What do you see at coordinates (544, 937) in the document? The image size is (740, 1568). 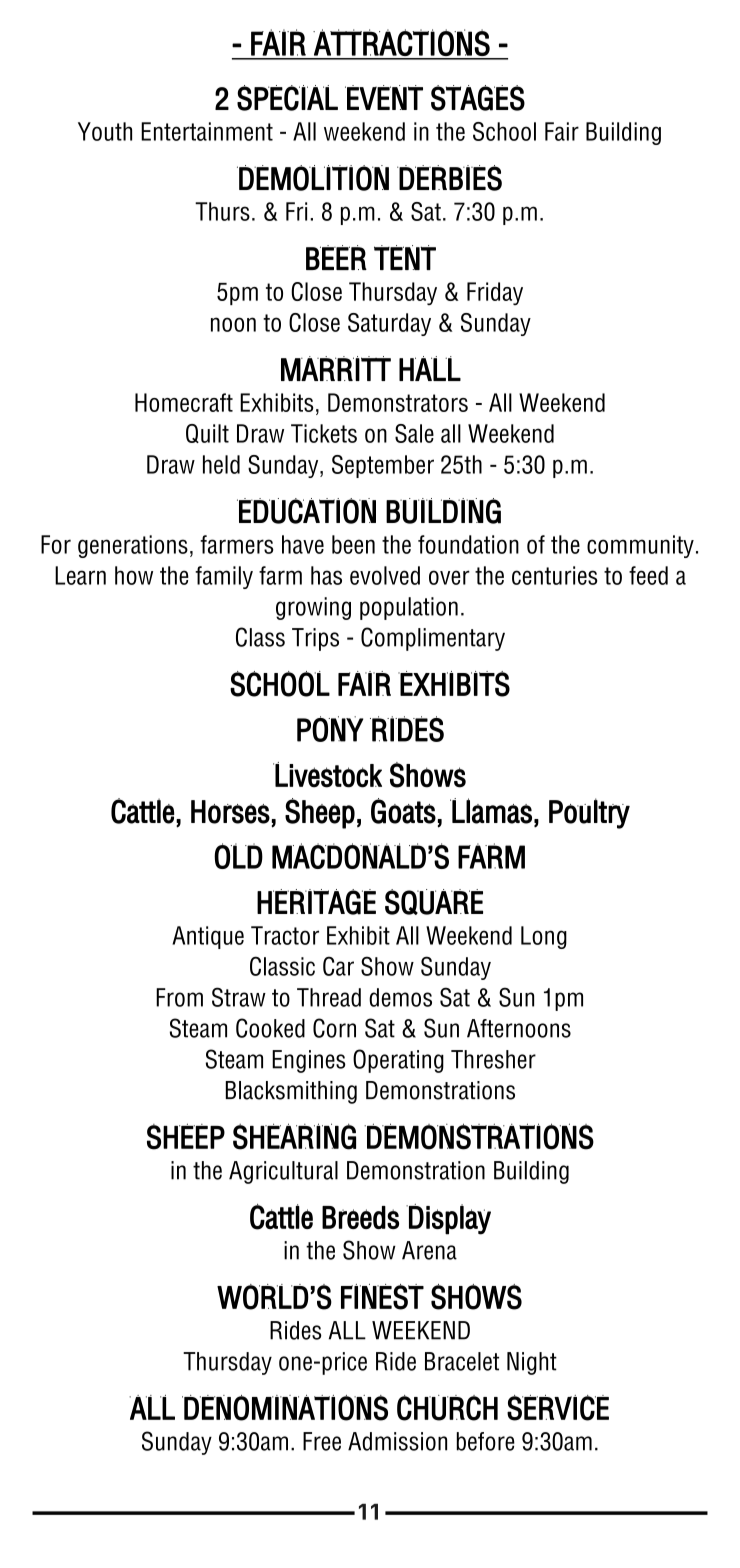 I see `Long` at bounding box center [544, 937].
